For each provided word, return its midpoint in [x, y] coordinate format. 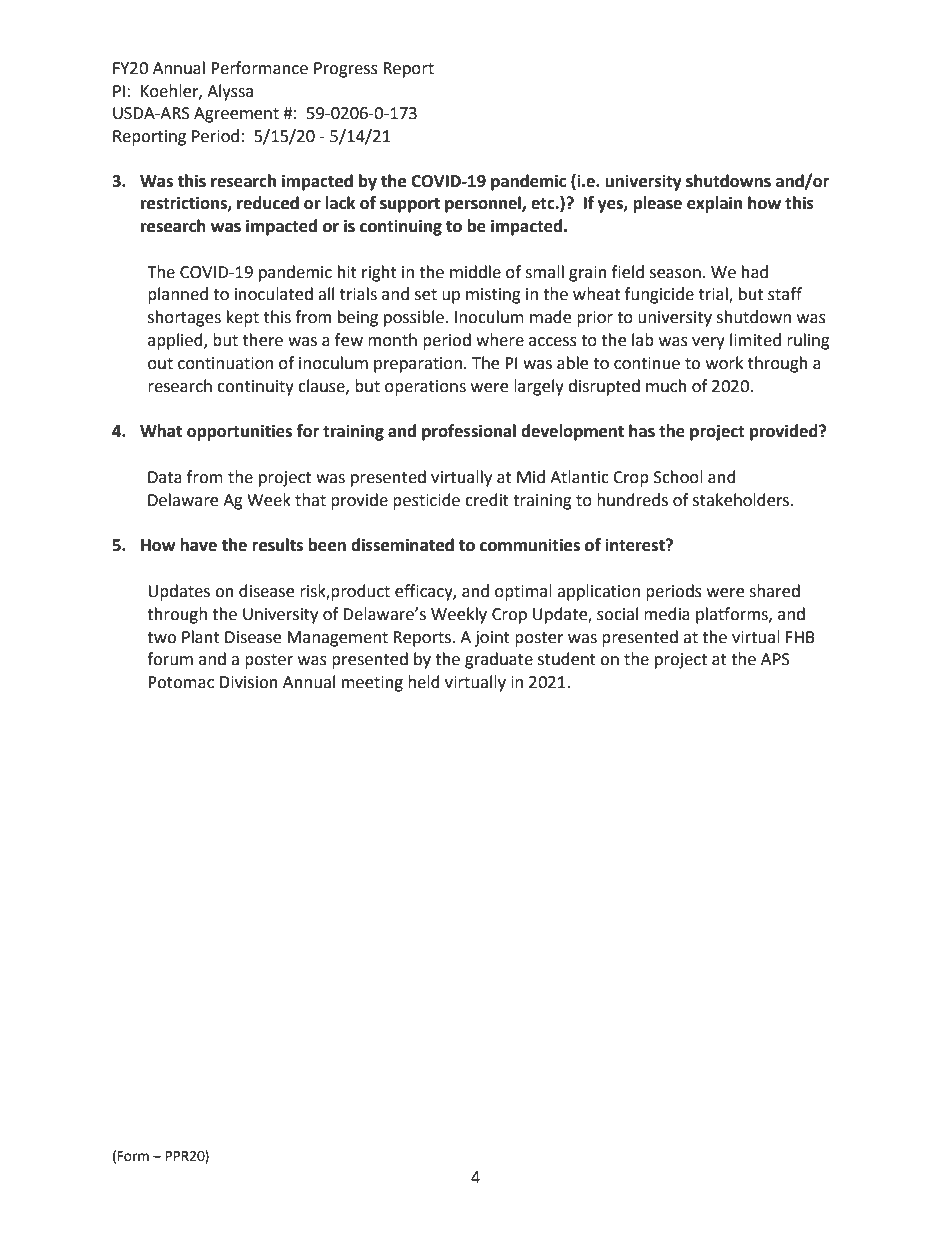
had [755, 272]
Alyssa [230, 92]
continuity [255, 388]
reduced [268, 203]
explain [714, 204]
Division [249, 682]
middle [475, 272]
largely [539, 387]
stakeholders [742, 500]
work [724, 363]
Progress [346, 70]
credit [487, 500]
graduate [499, 660]
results [277, 545]
